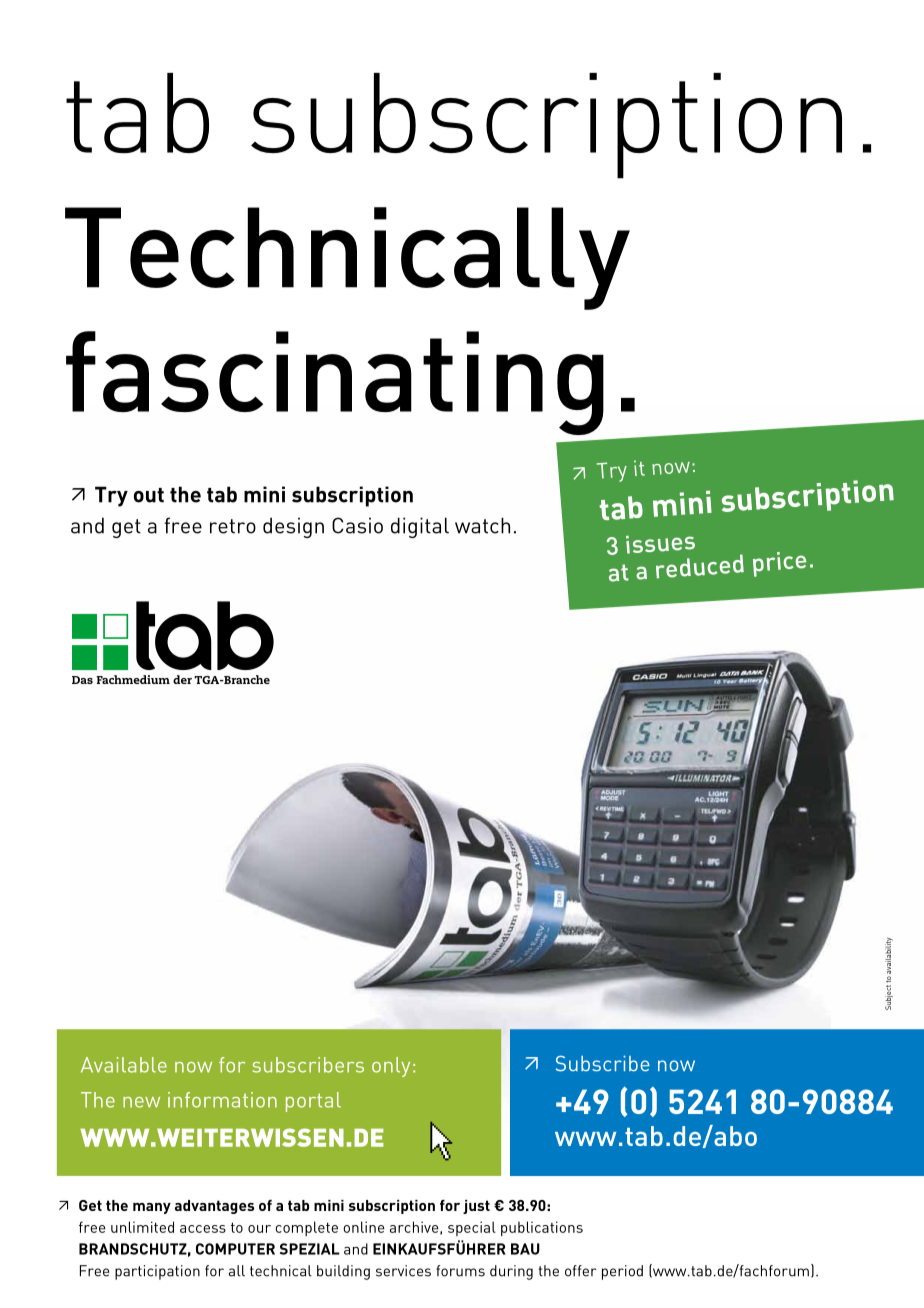 Image resolution: width=924 pixels, height=1308 pixels. What do you see at coordinates (335, 383) in the screenshot?
I see `fascinating` at bounding box center [335, 383].
